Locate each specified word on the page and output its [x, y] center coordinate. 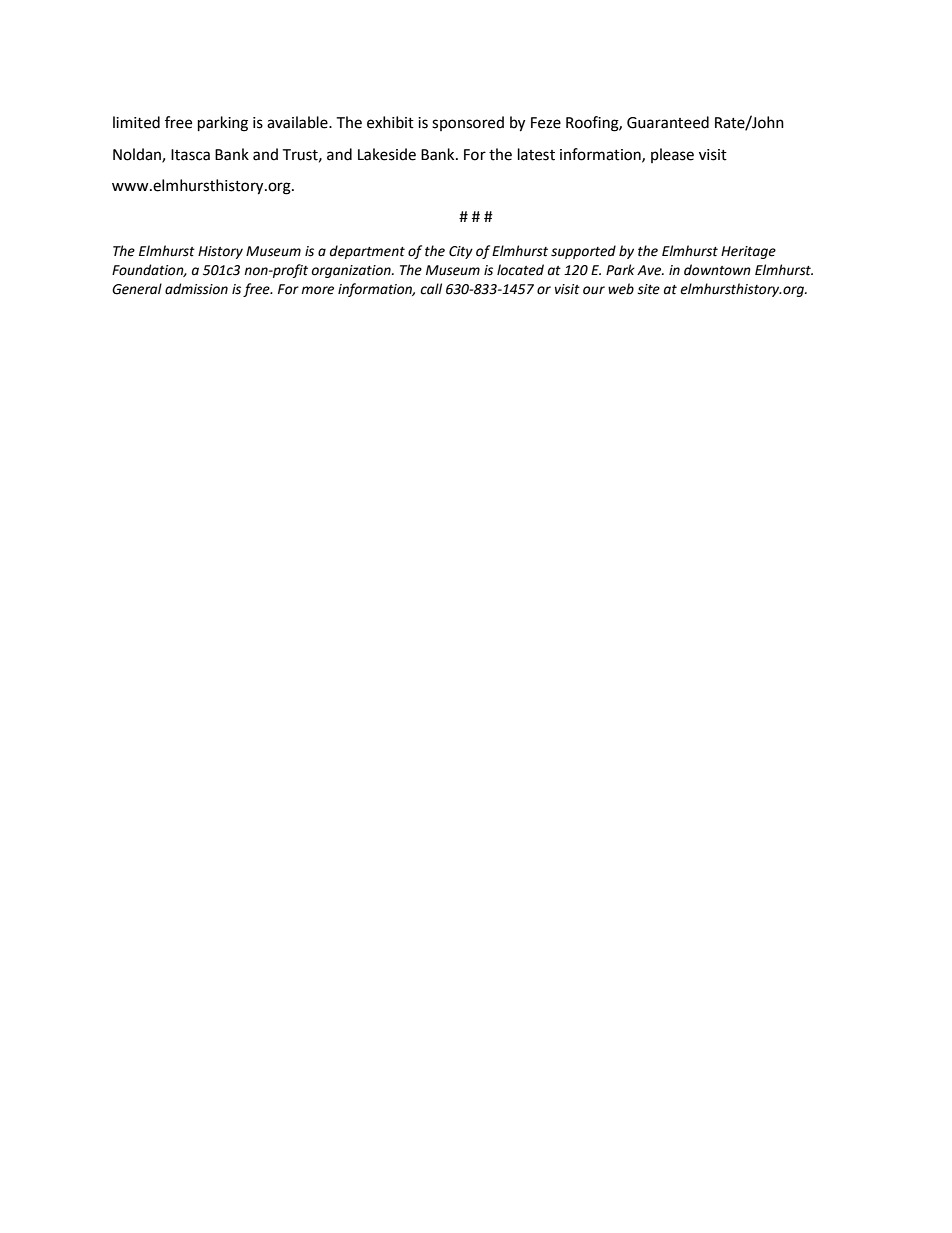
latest [536, 154]
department [367, 252]
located [520, 270]
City [461, 252]
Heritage [748, 252]
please [672, 155]
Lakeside [387, 154]
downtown [717, 270]
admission [196, 289]
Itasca [190, 155]
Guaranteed [668, 122]
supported [583, 252]
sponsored [468, 123]
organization [352, 271]
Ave [650, 270]
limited [136, 122]
